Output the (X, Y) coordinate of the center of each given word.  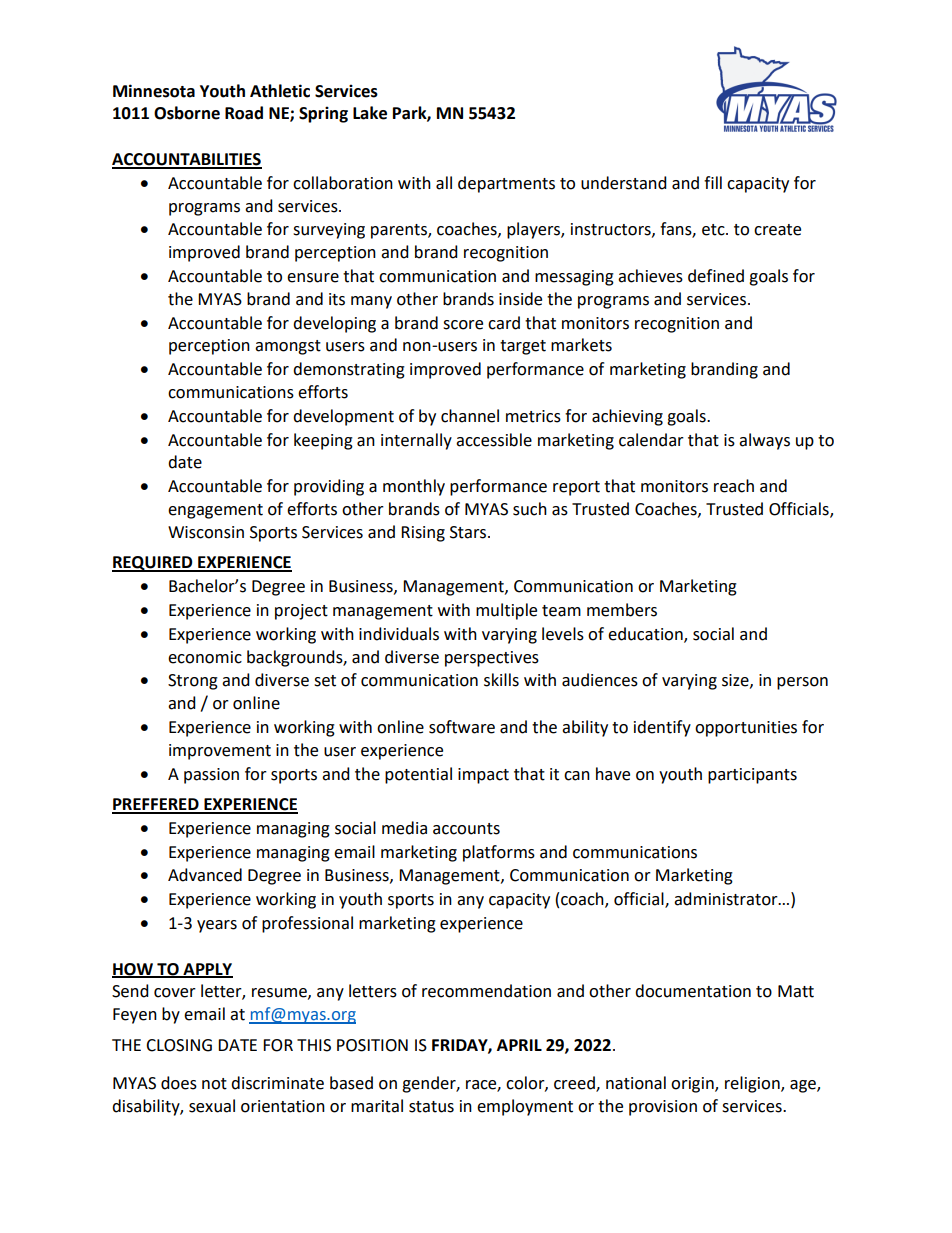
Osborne (187, 113)
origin (693, 1085)
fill (713, 182)
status (431, 1107)
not (214, 1084)
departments (506, 184)
